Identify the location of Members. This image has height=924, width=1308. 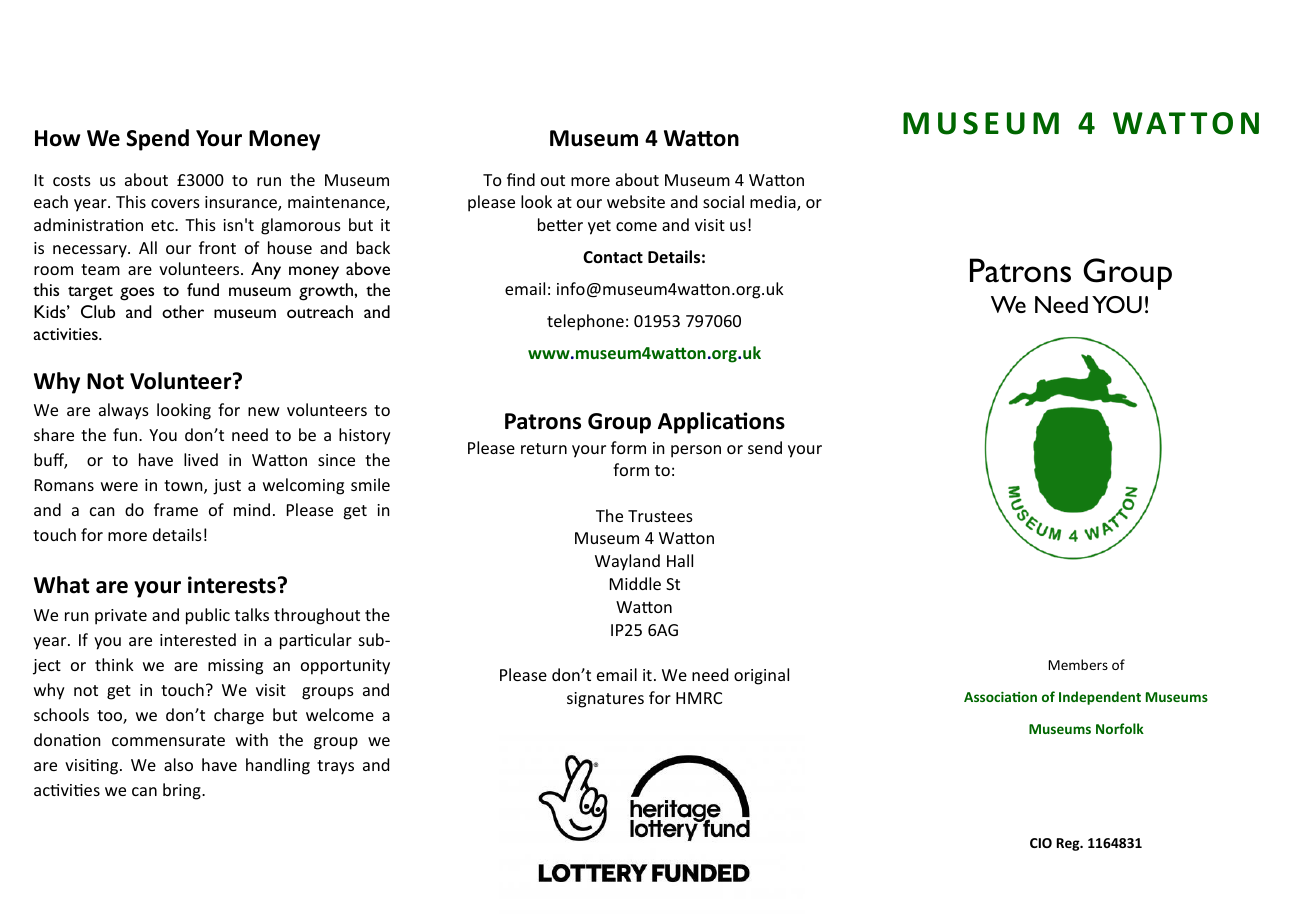
(1078, 664).
